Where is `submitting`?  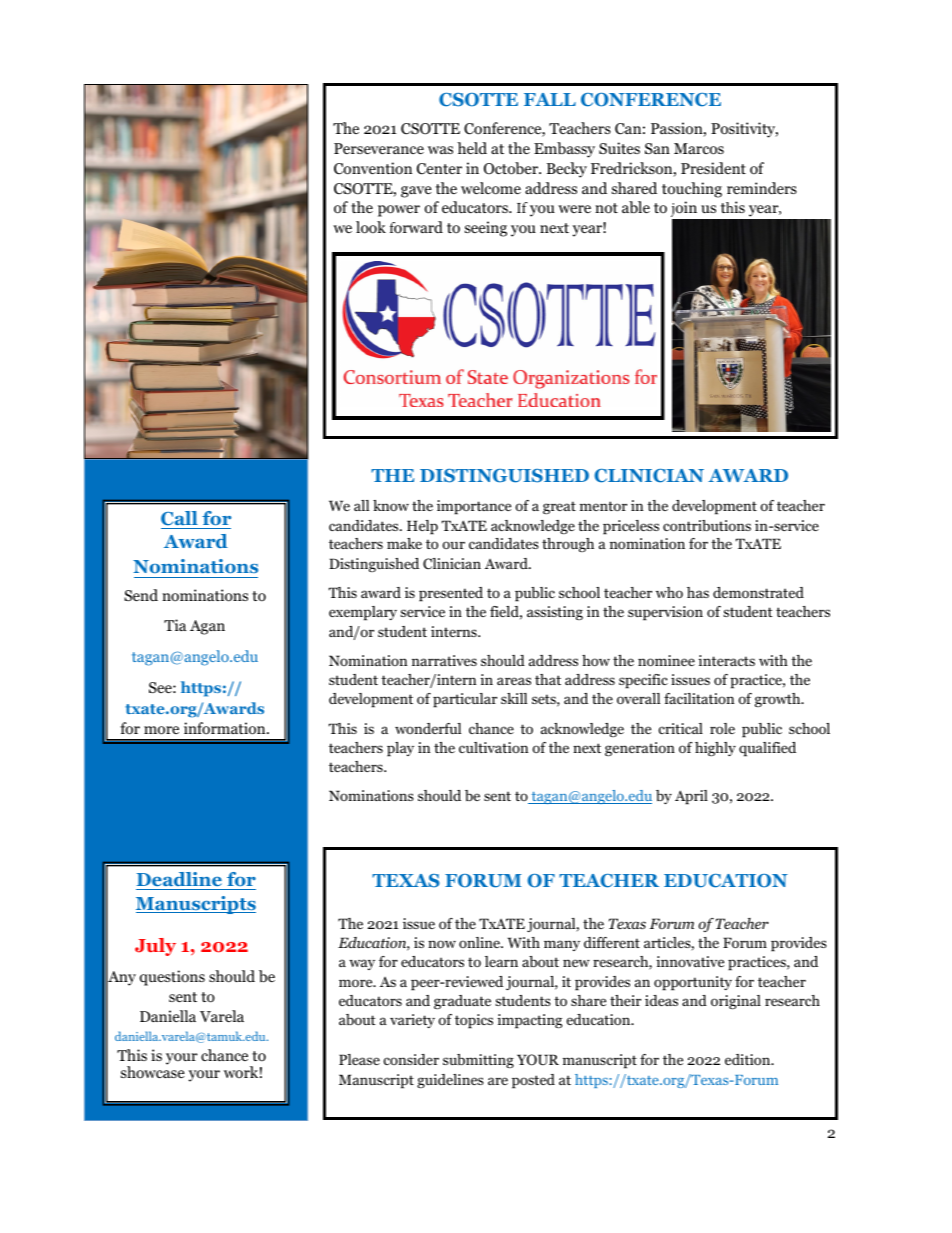
submitting is located at coordinates (478, 1061).
